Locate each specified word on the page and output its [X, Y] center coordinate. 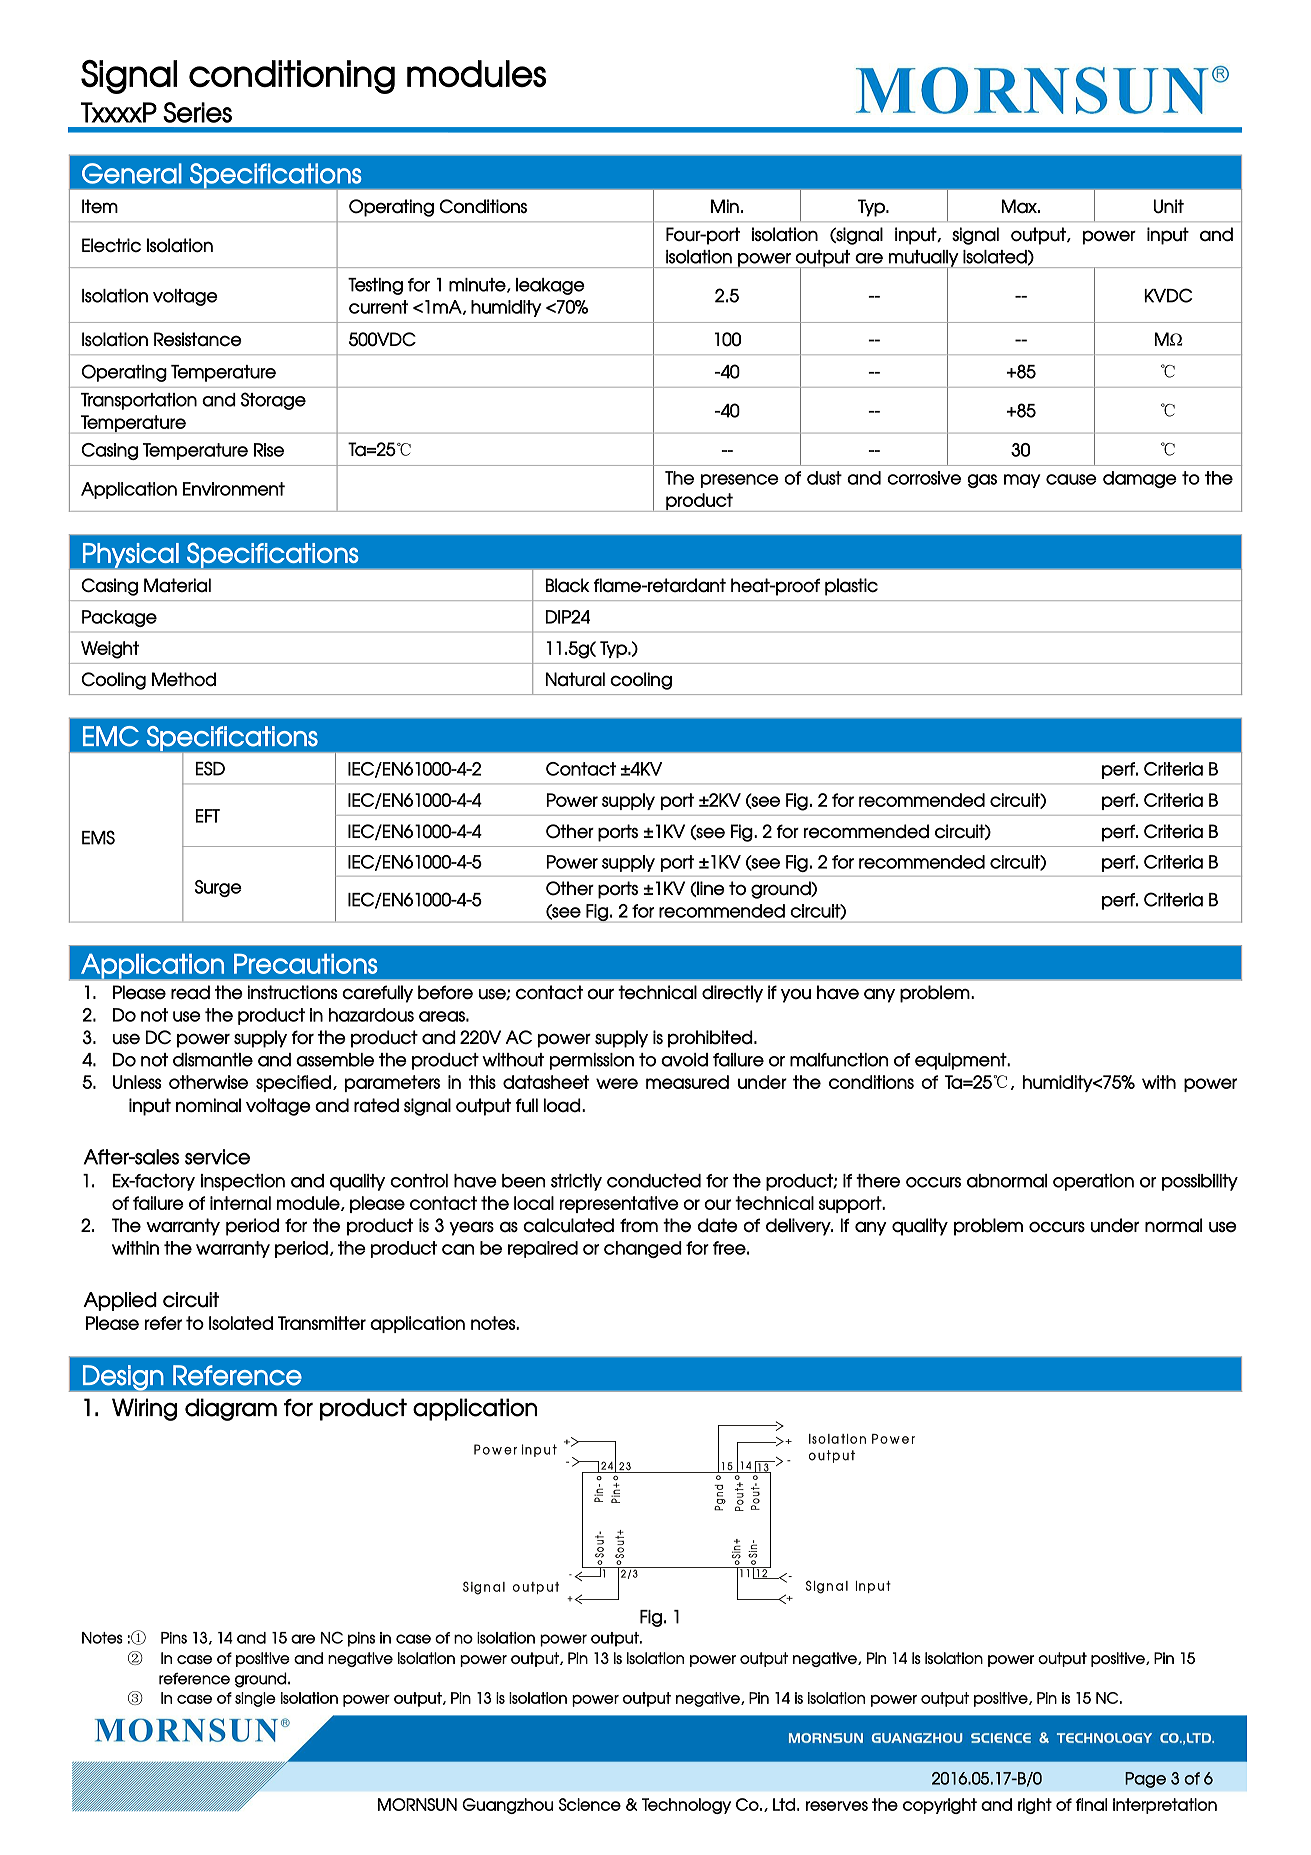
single [255, 1699]
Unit [1168, 206]
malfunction [839, 1060]
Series [197, 112]
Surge [218, 888]
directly [732, 994]
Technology [686, 1806]
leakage [550, 286]
